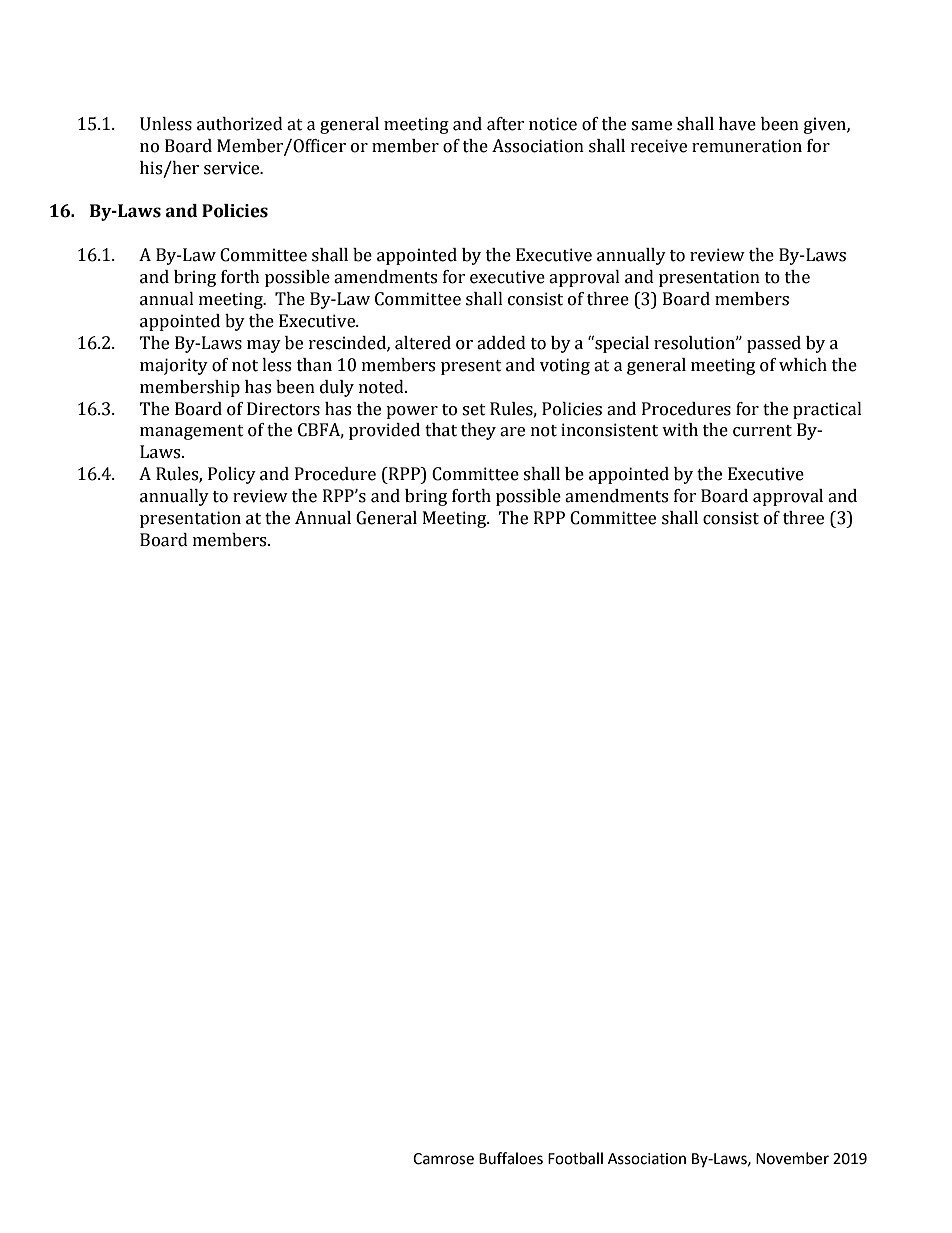 This document has width=952, height=1233. Describe the element at coordinates (792, 1158) in the document. I see `November` at that location.
